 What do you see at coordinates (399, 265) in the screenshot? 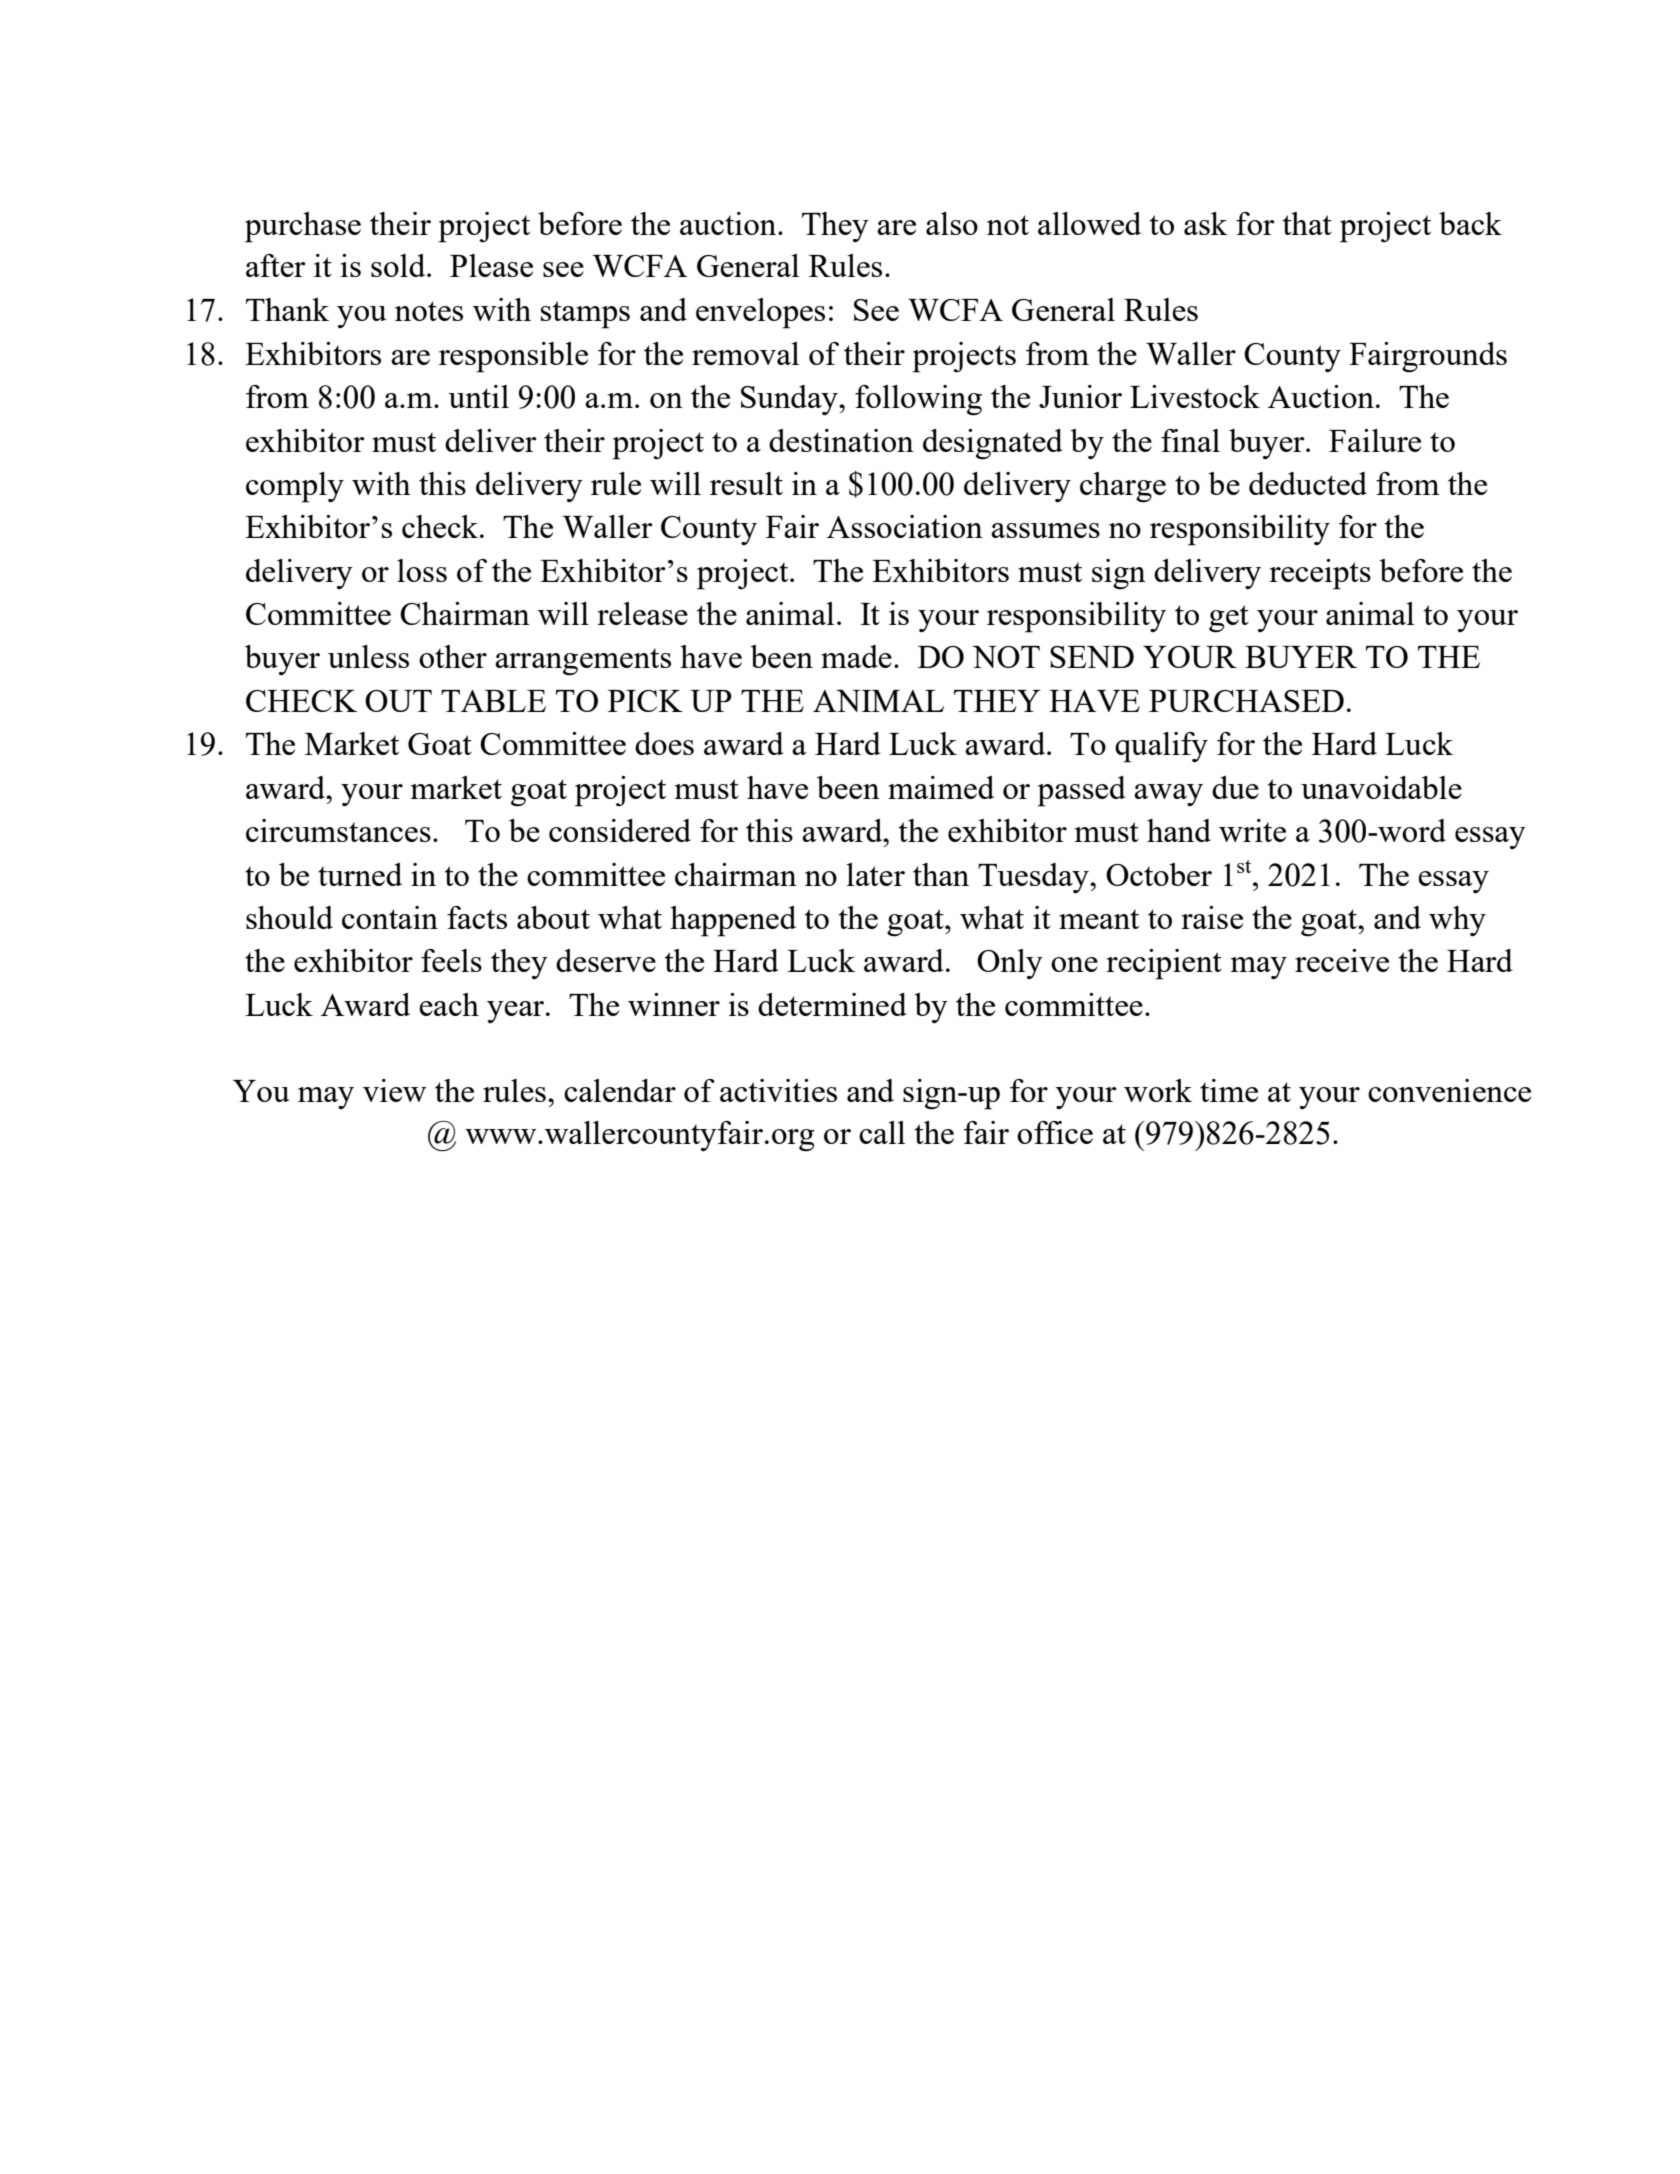
I see `sold` at bounding box center [399, 265].
